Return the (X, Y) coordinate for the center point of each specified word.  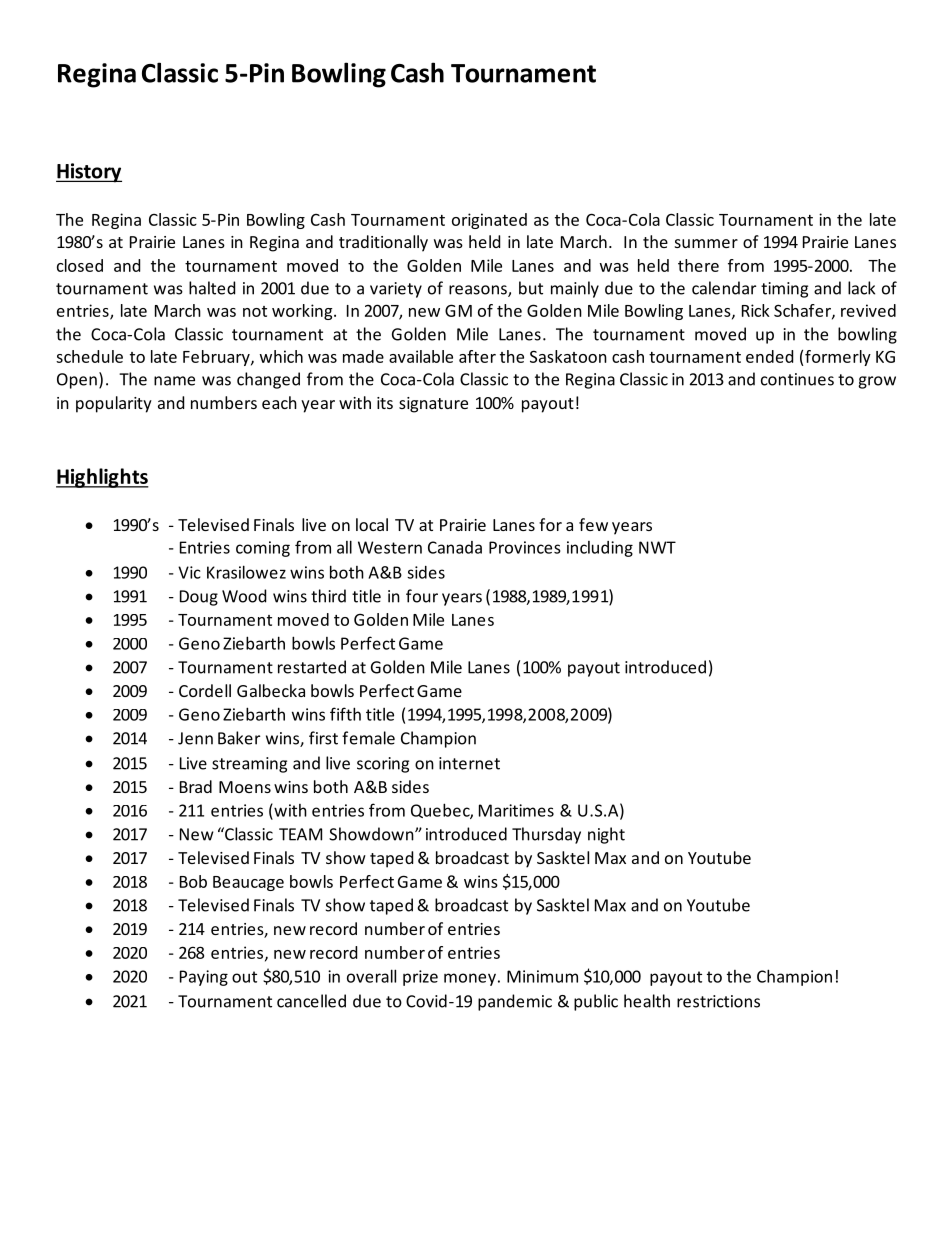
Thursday (546, 835)
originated (489, 221)
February (217, 358)
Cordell (205, 690)
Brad (196, 786)
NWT (657, 547)
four (422, 596)
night (606, 835)
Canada (455, 547)
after (477, 356)
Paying (204, 978)
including (600, 549)
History (89, 173)
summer (706, 243)
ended (769, 356)
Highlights (102, 478)
